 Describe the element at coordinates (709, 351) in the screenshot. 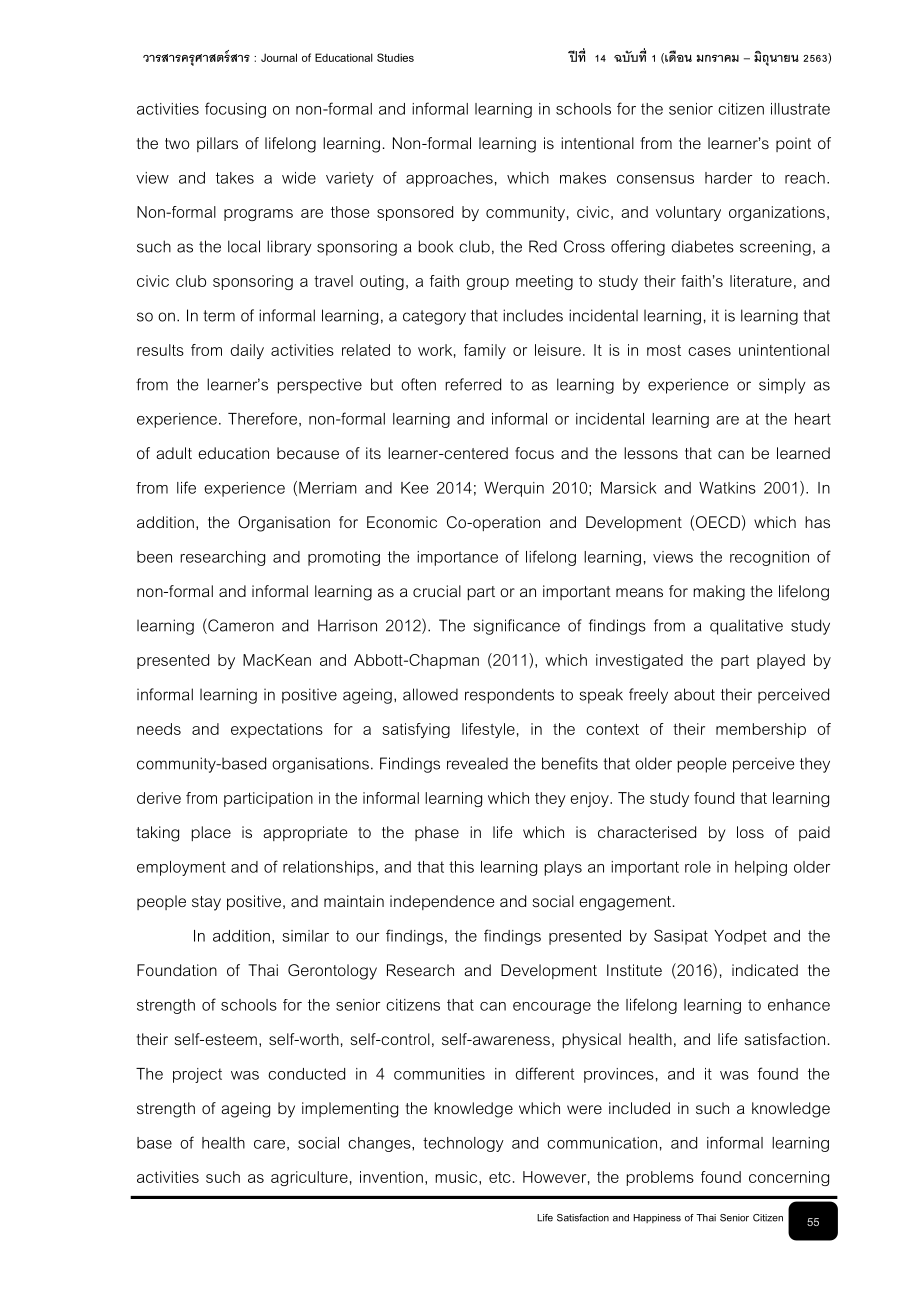

I see `cases` at that location.
